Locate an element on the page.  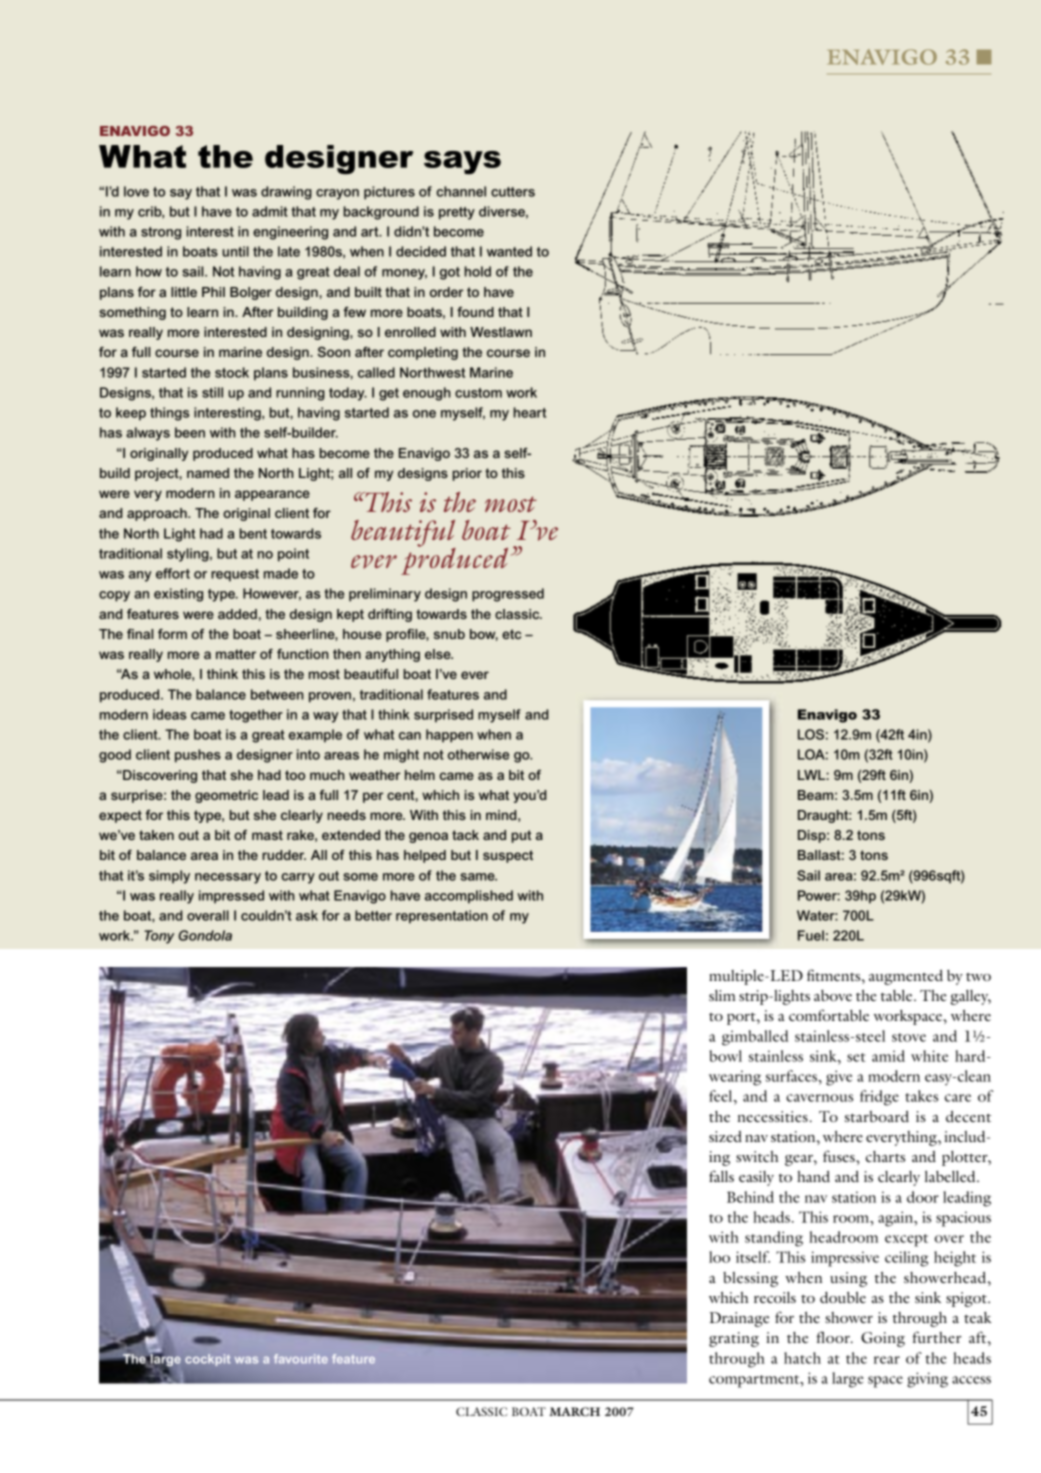
cutters is located at coordinates (513, 192).
